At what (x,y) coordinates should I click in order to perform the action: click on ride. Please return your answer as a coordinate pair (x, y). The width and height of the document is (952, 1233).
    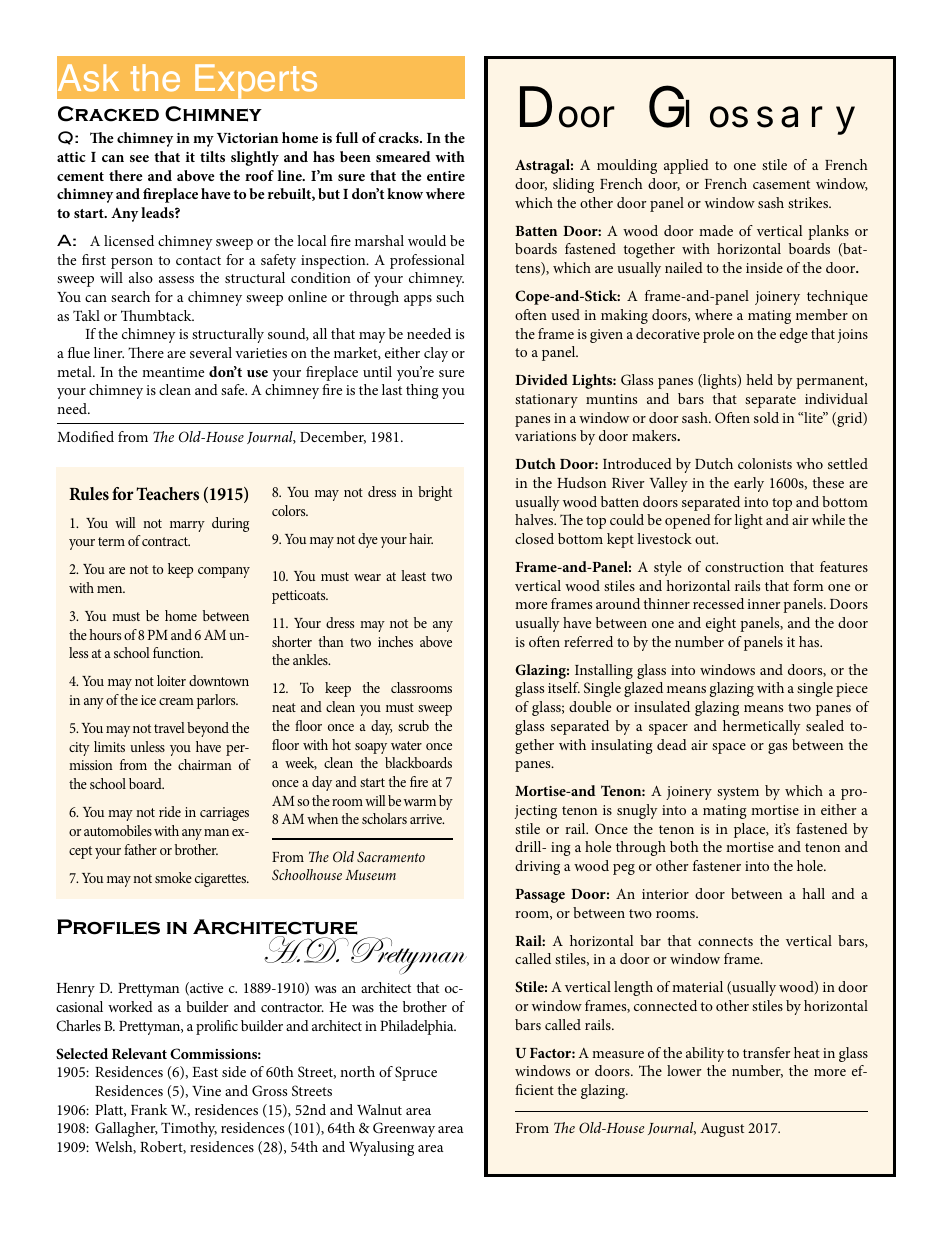
    Looking at the image, I should click on (170, 811).
